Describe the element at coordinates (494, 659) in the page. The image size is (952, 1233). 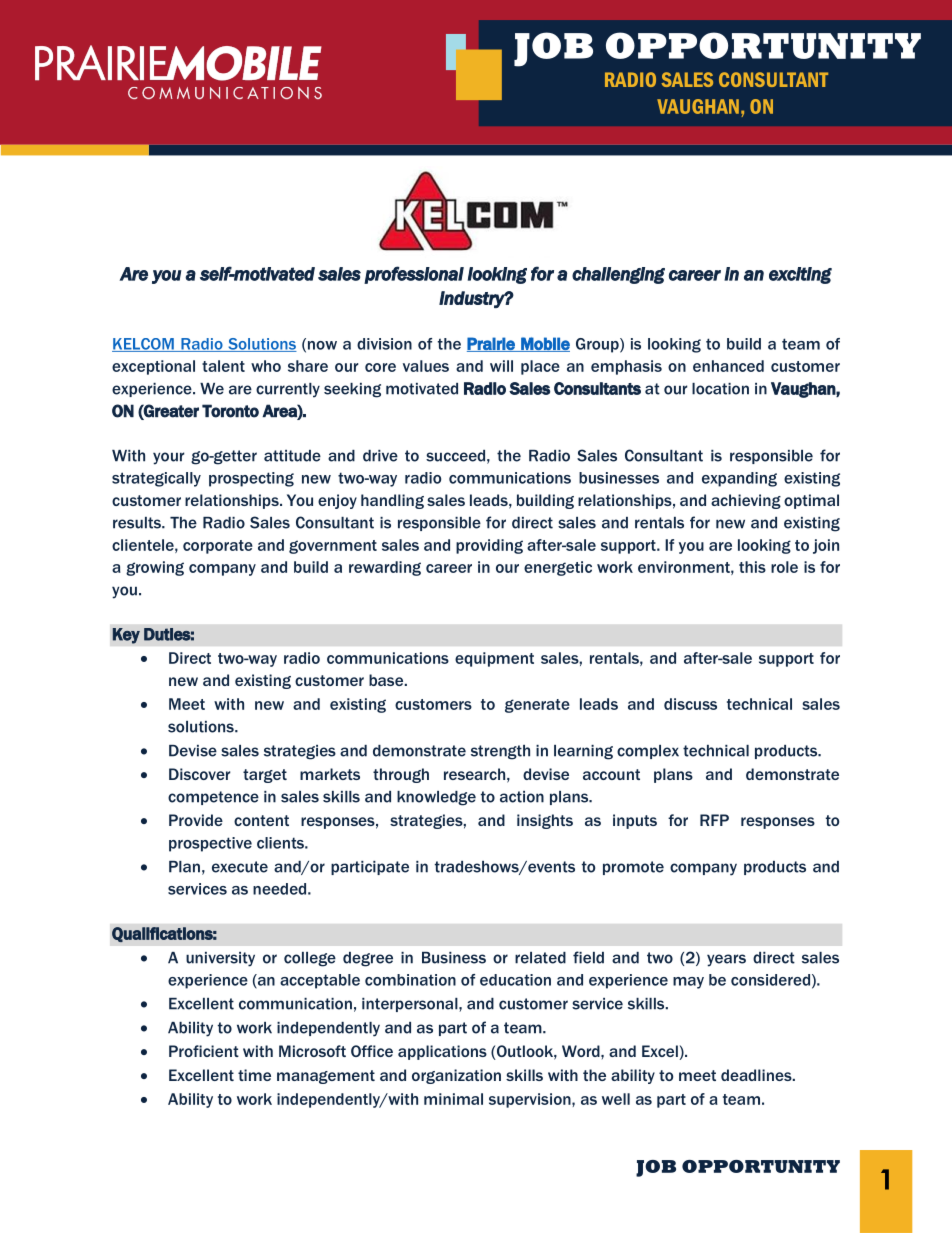
I see `equipment` at that location.
